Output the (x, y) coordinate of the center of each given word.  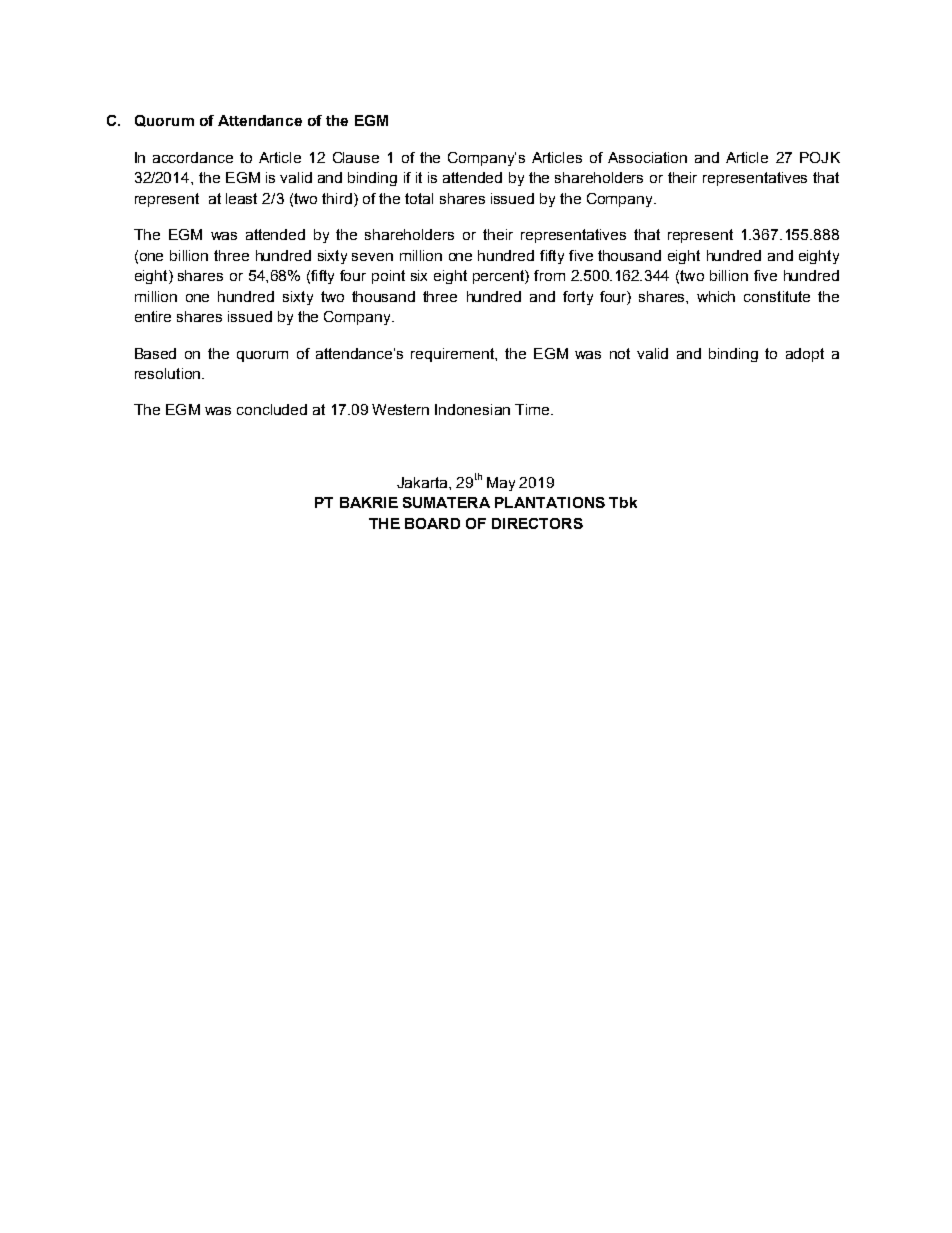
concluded (272, 409)
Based (155, 353)
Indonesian (472, 409)
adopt (805, 355)
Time (533, 409)
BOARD (432, 523)
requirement (453, 355)
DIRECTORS (537, 523)
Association (647, 157)
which (716, 296)
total (419, 198)
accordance (193, 157)
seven (372, 257)
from (549, 275)
